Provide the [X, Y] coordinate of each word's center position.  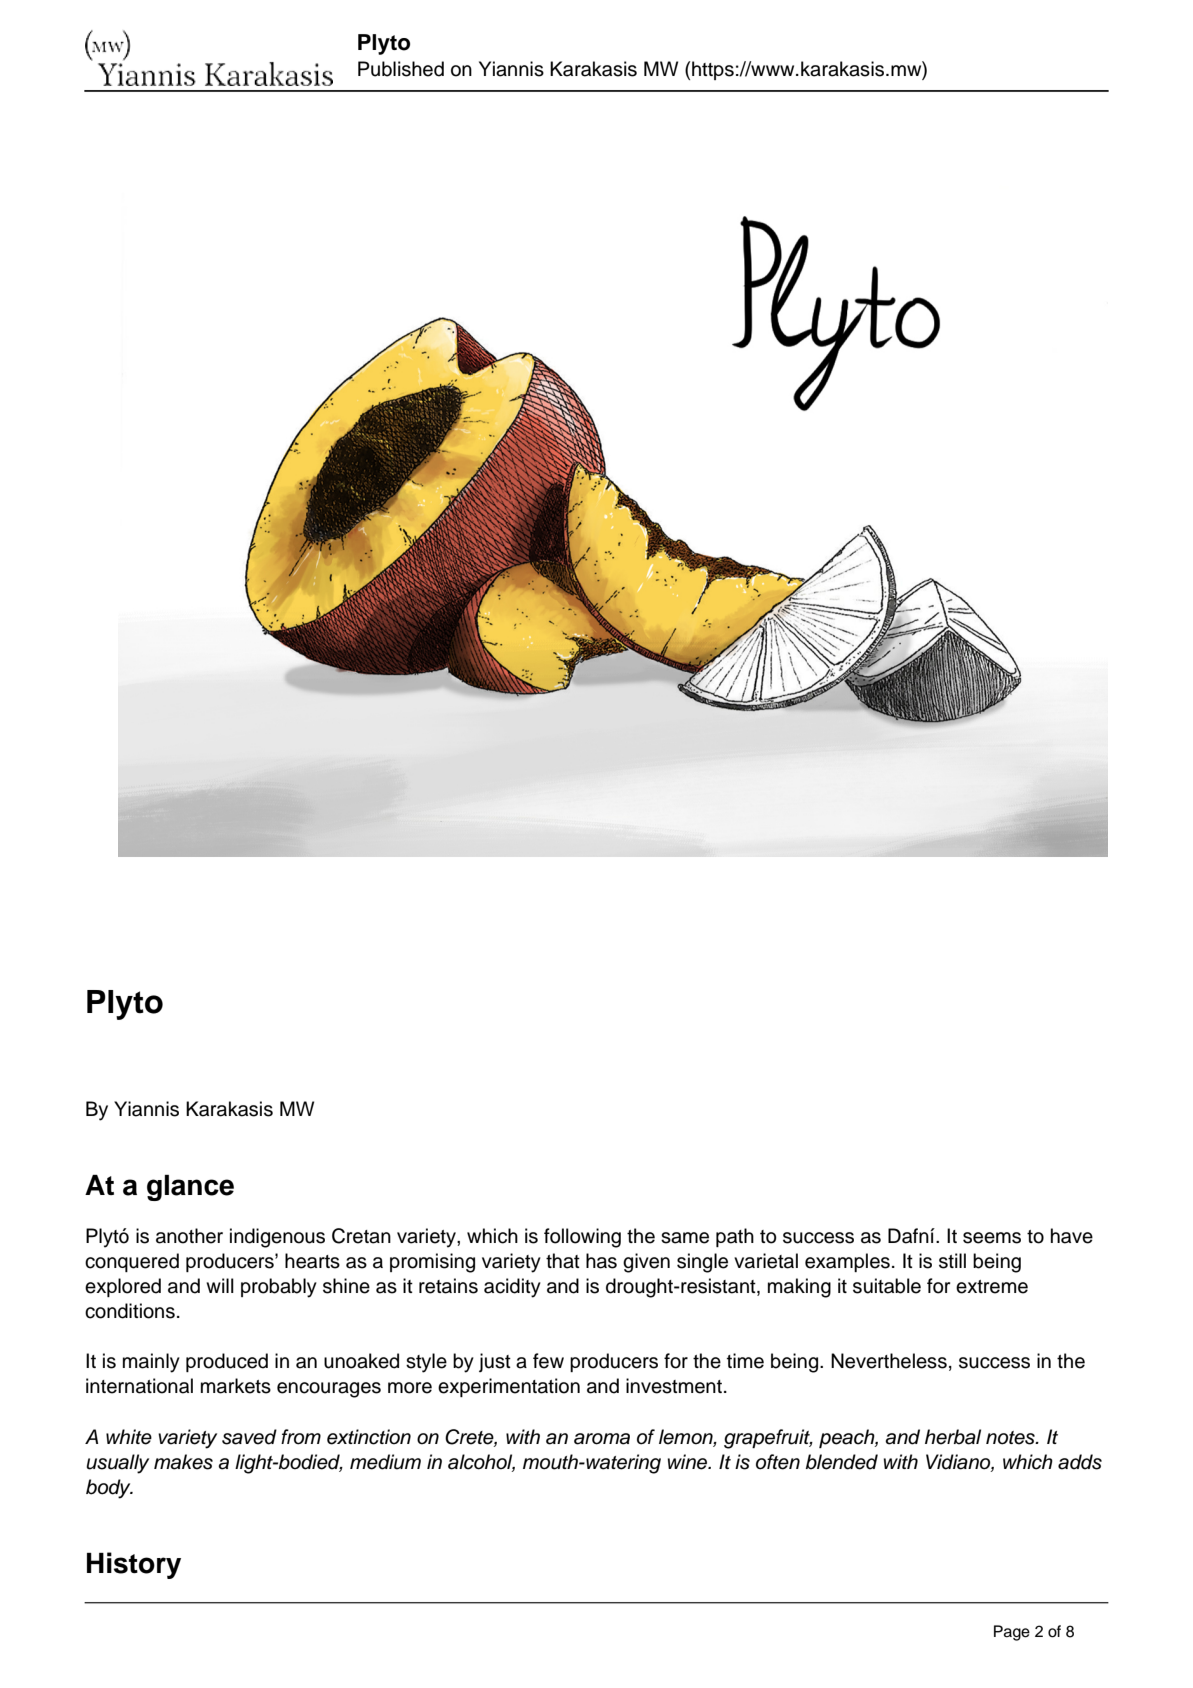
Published [401, 69]
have [1072, 1236]
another [189, 1236]
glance [190, 1188]
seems [992, 1238]
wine [689, 1462]
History [134, 1565]
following [582, 1238]
